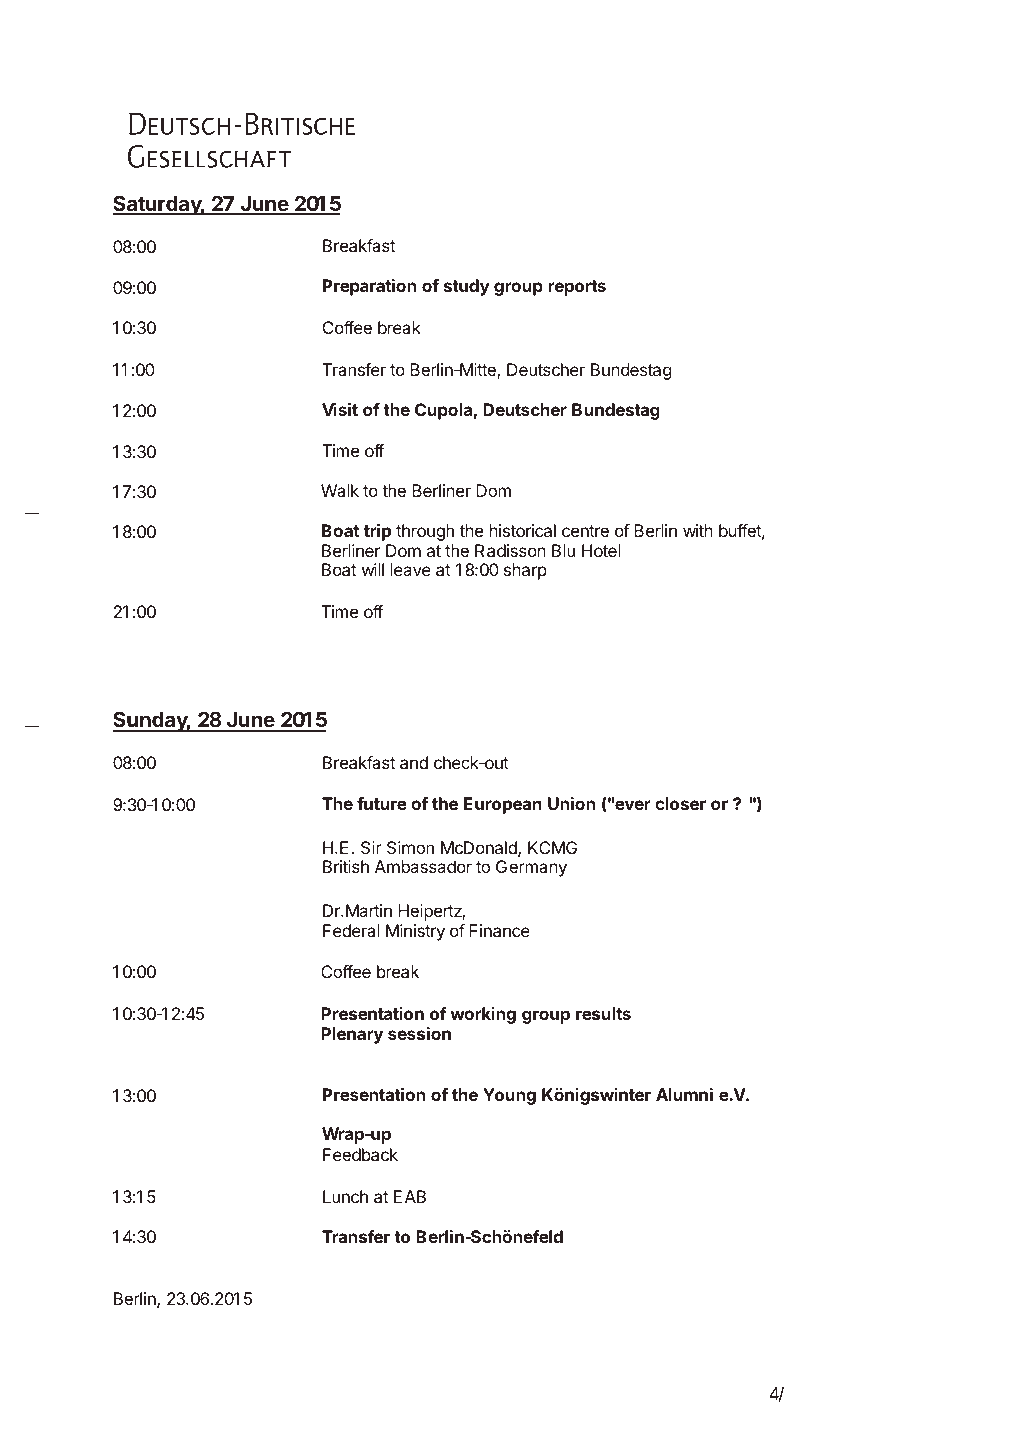 Image resolution: width=1028 pixels, height=1453 pixels. I want to click on Federal, so click(351, 930).
